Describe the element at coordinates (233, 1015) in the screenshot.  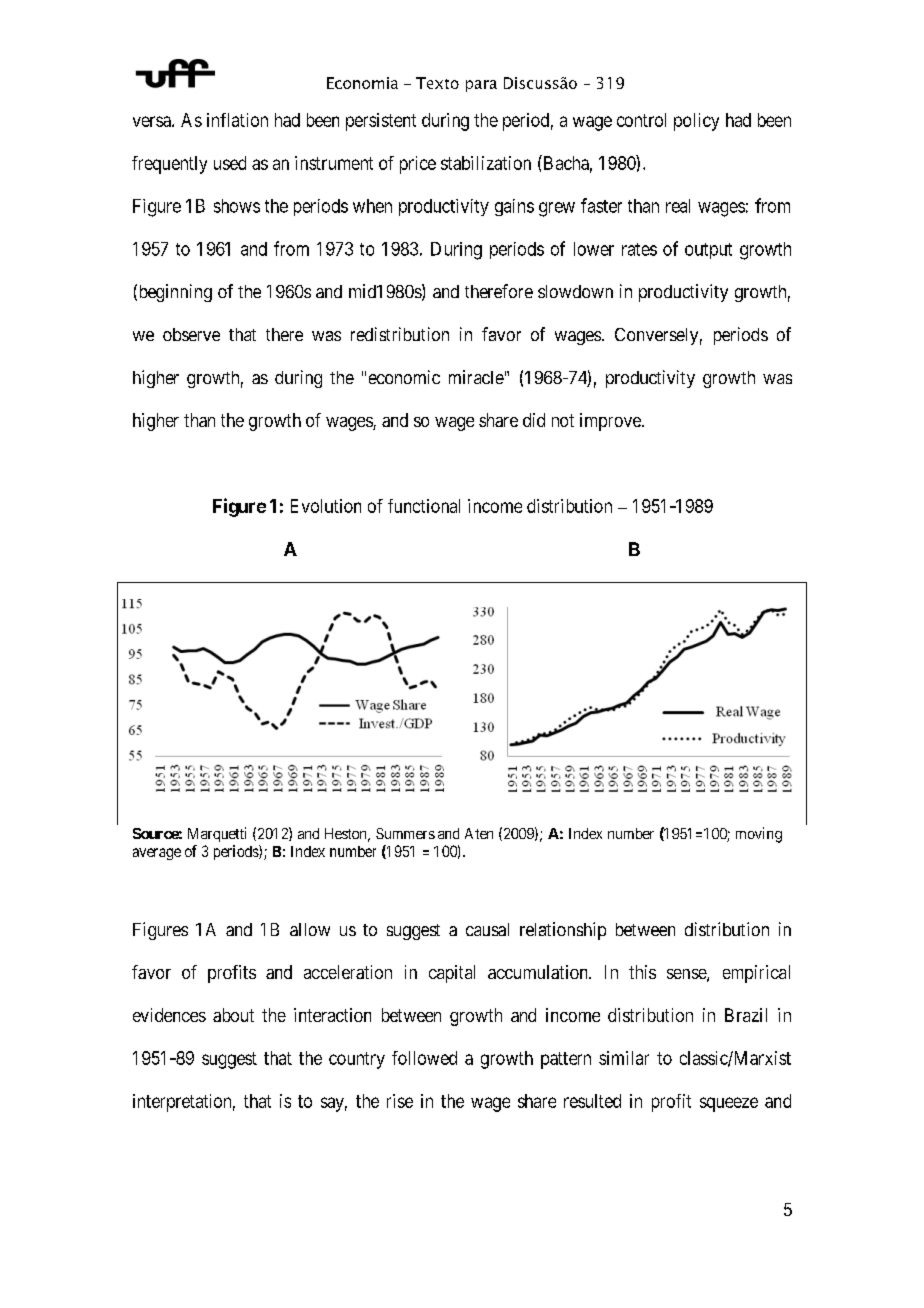
I see `about` at that location.
